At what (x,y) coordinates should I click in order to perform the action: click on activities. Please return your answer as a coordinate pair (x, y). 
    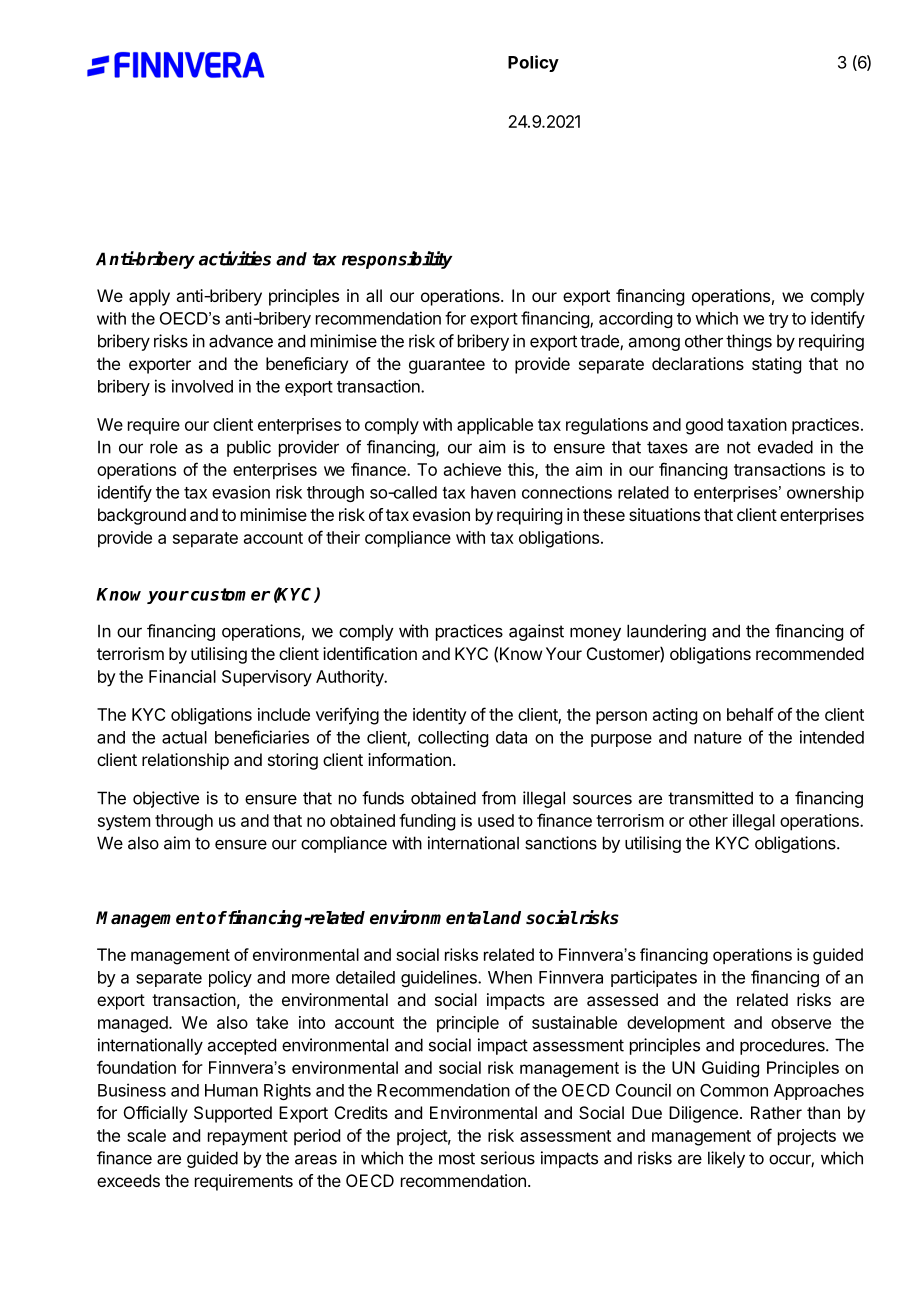
    Looking at the image, I should click on (235, 258).
